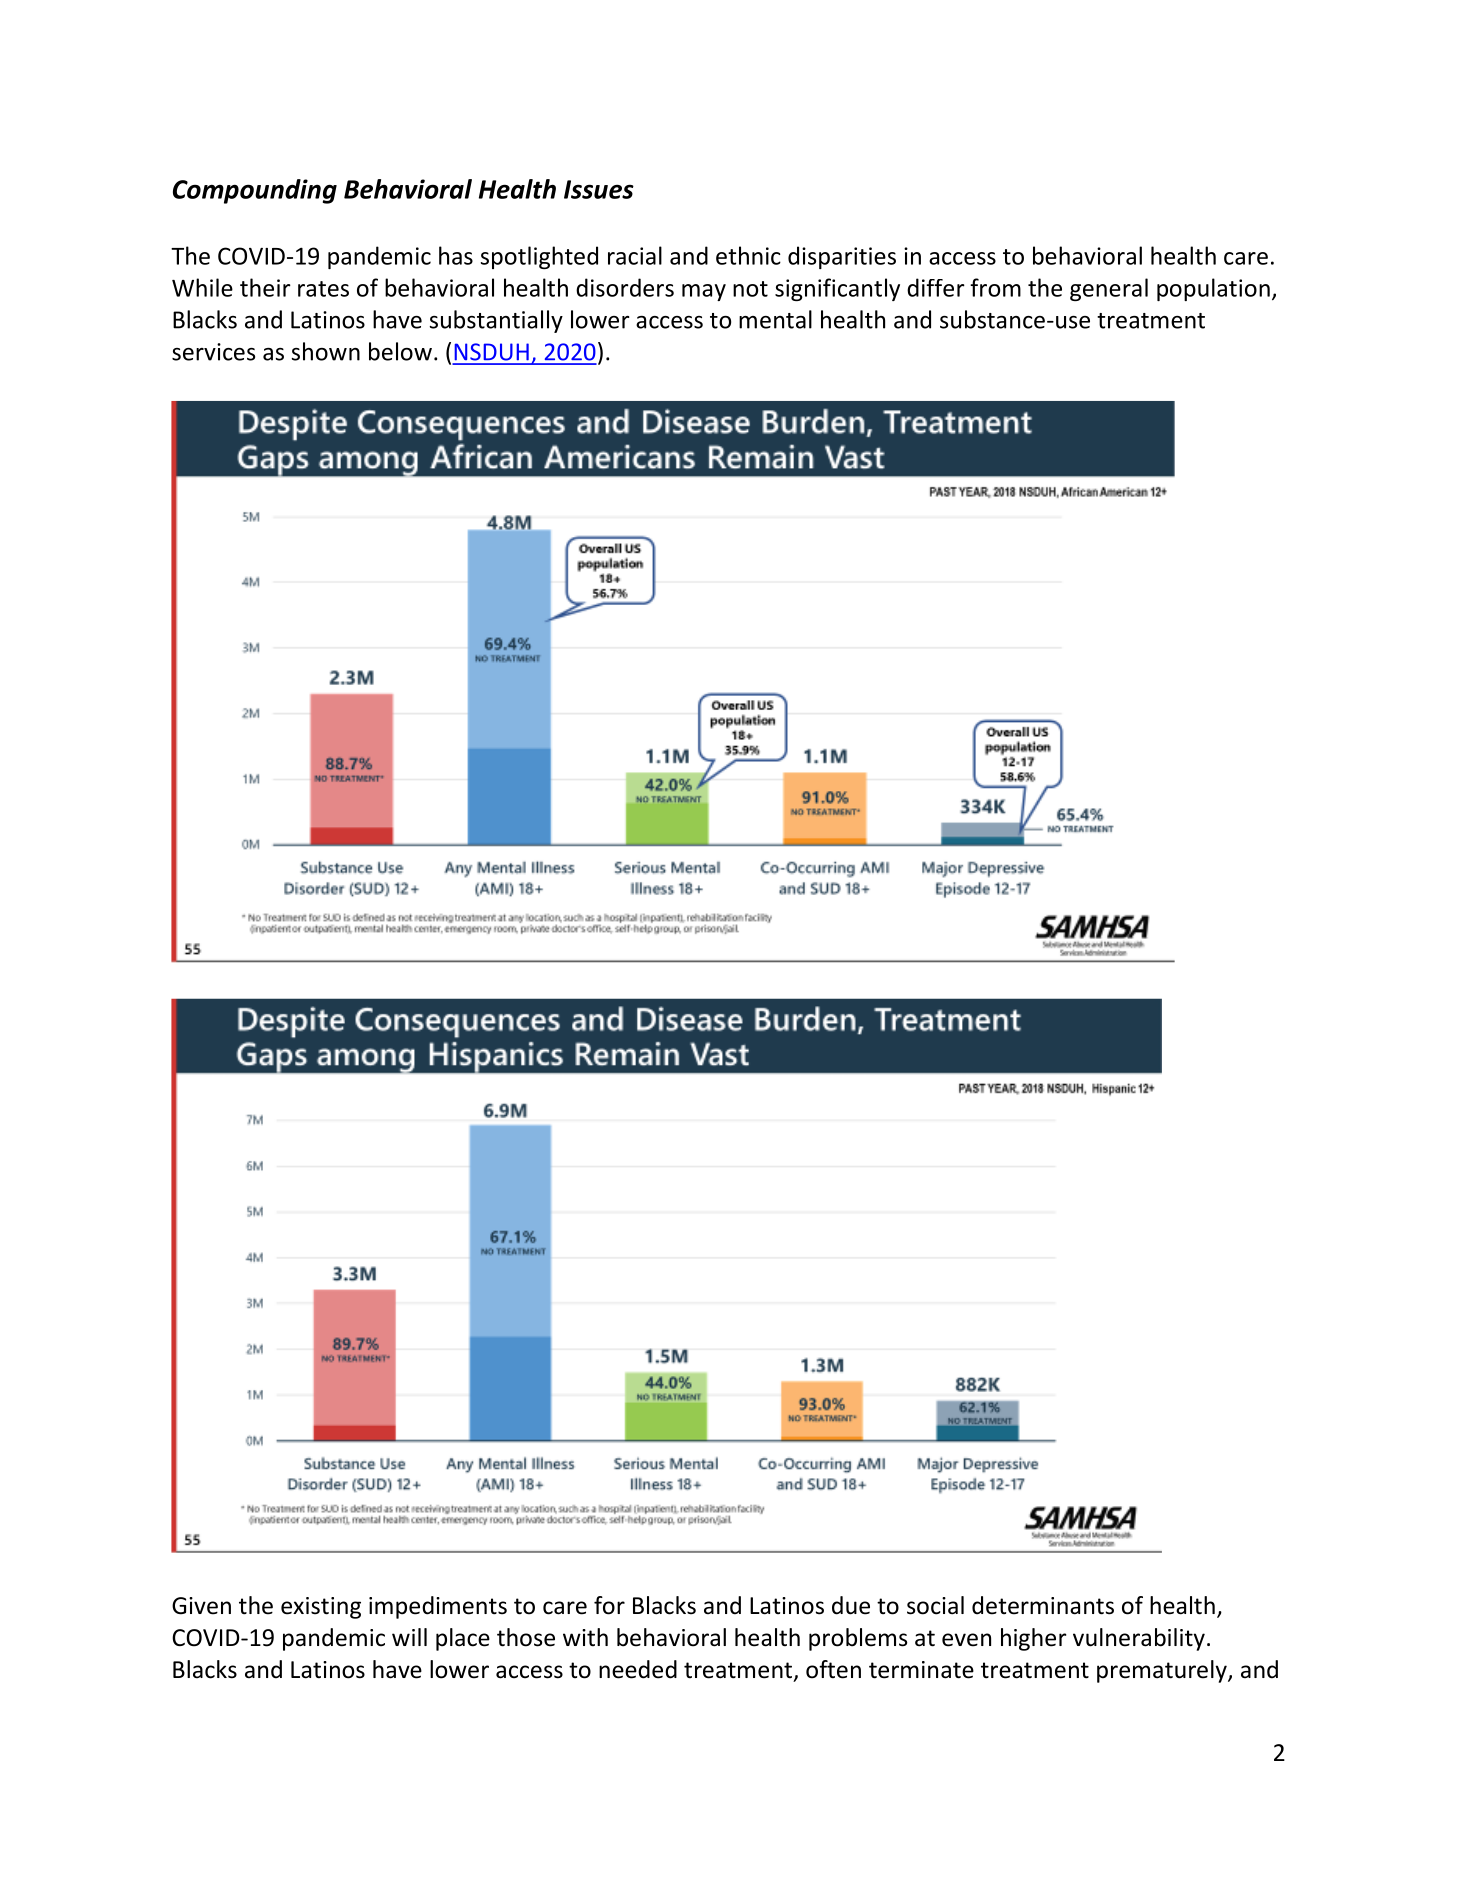  I want to click on needed, so click(638, 1669).
